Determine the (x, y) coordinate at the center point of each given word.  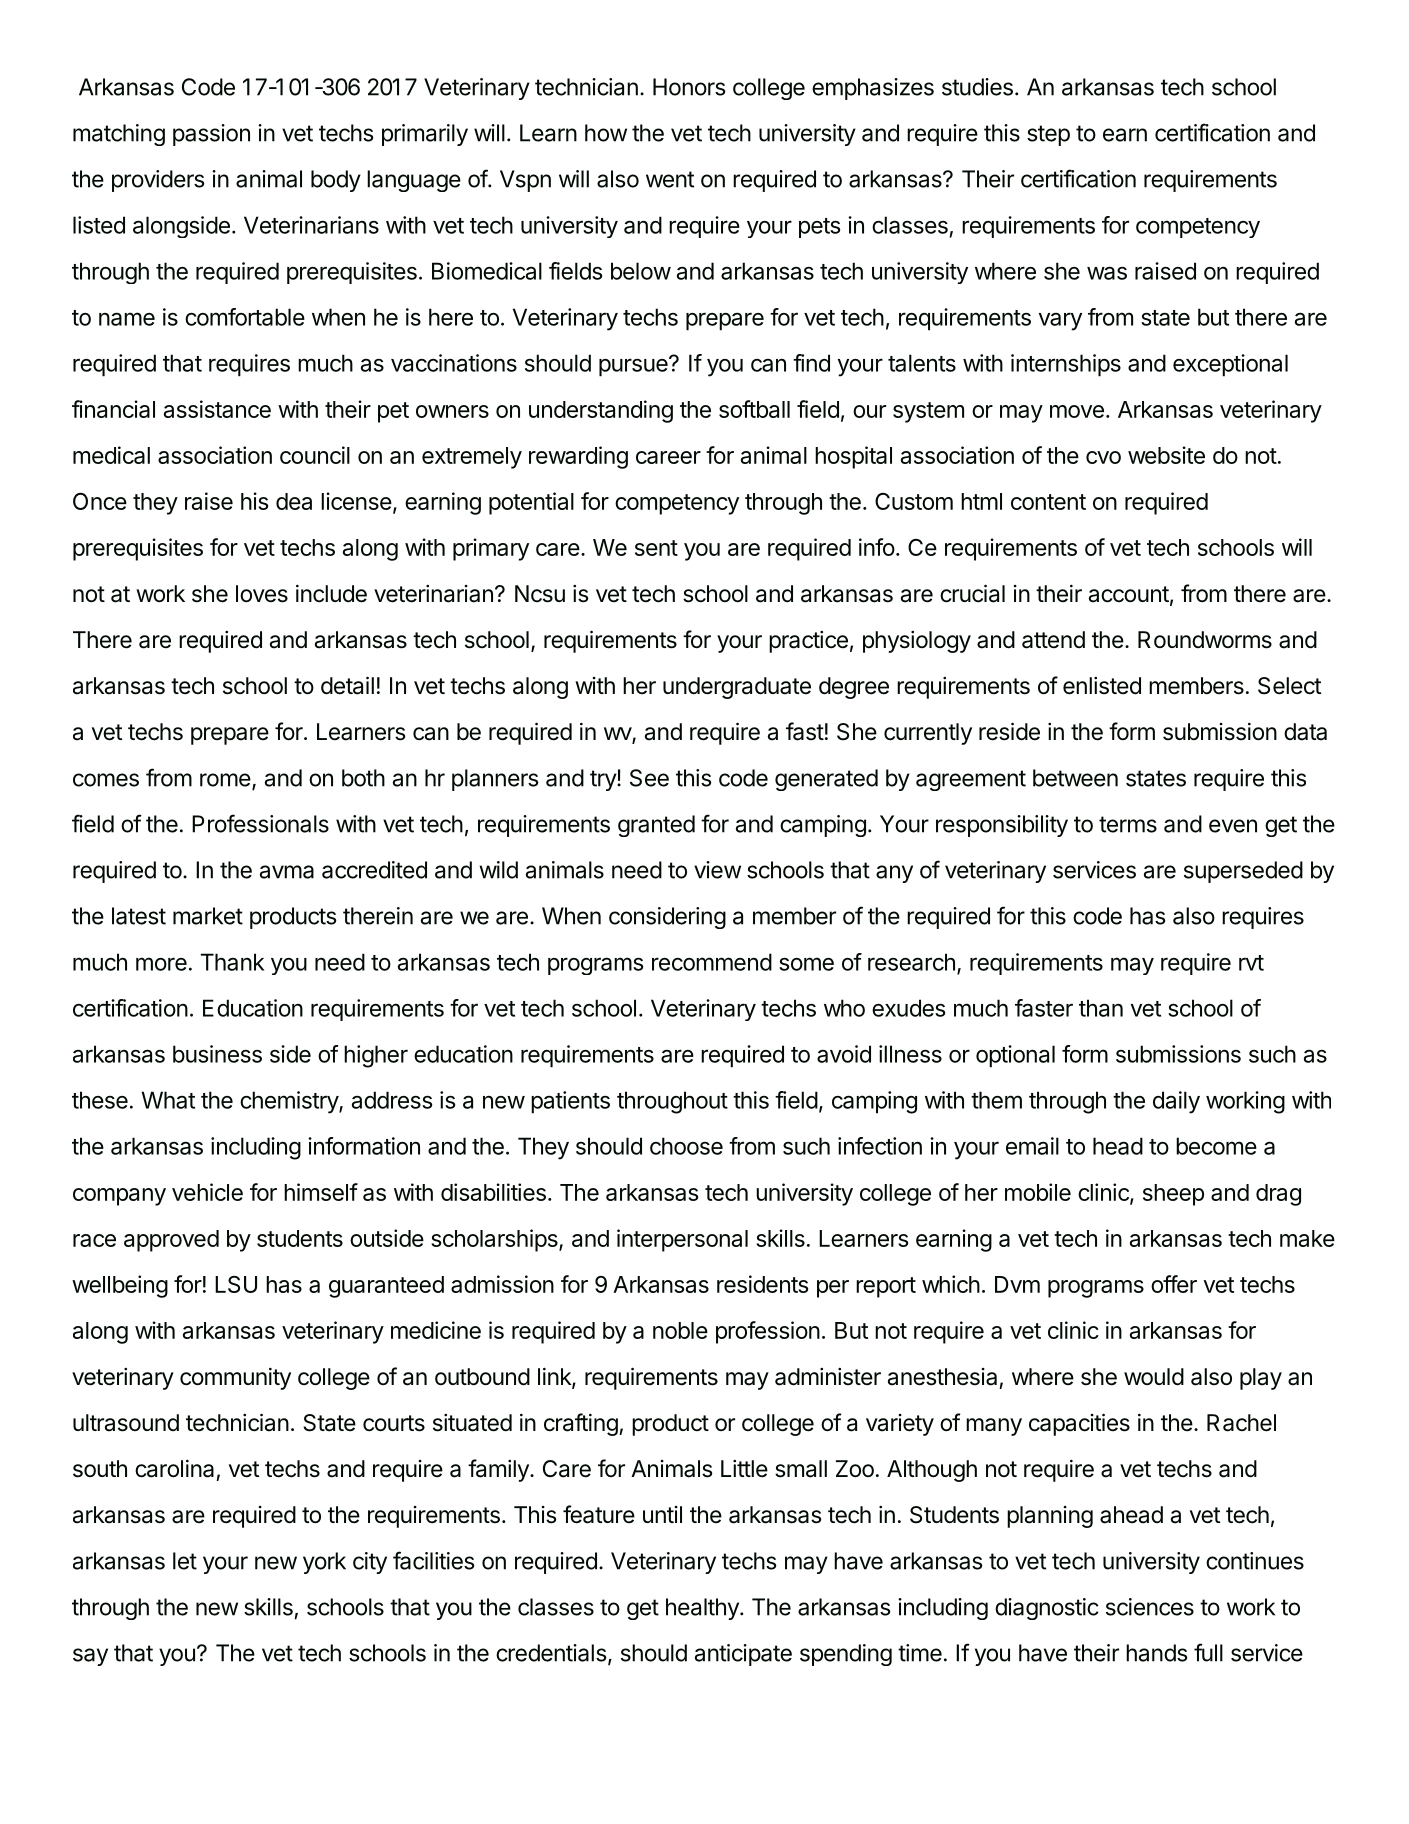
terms (1128, 824)
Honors (689, 87)
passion (211, 135)
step (1048, 135)
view (717, 870)
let (185, 1561)
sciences (1150, 1607)
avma (287, 872)
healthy (703, 1609)
